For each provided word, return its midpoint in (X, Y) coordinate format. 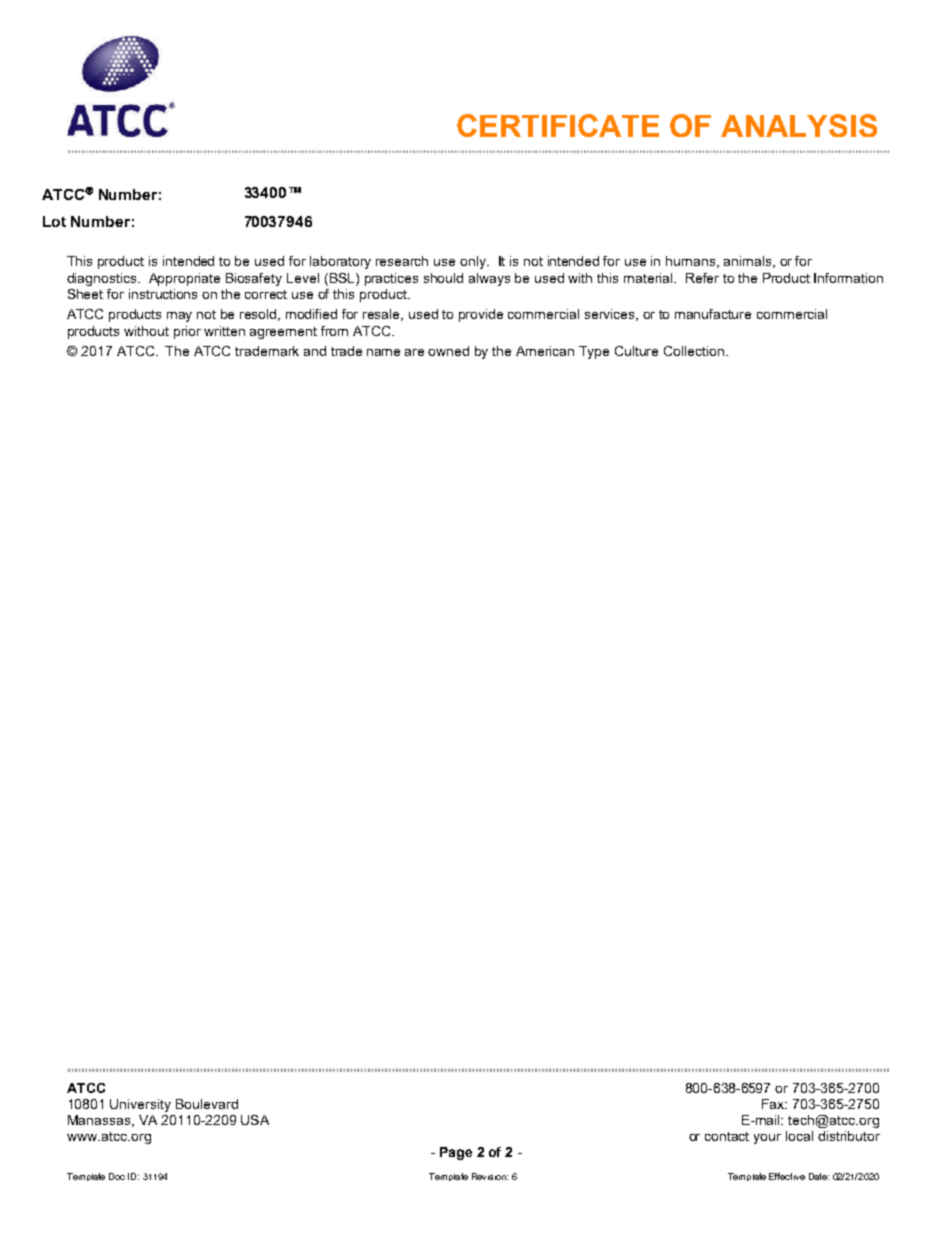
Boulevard (207, 1104)
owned (448, 351)
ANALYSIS (799, 125)
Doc (117, 1176)
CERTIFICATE (558, 125)
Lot (54, 221)
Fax (774, 1104)
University (140, 1105)
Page (456, 1153)
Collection (695, 351)
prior (187, 332)
